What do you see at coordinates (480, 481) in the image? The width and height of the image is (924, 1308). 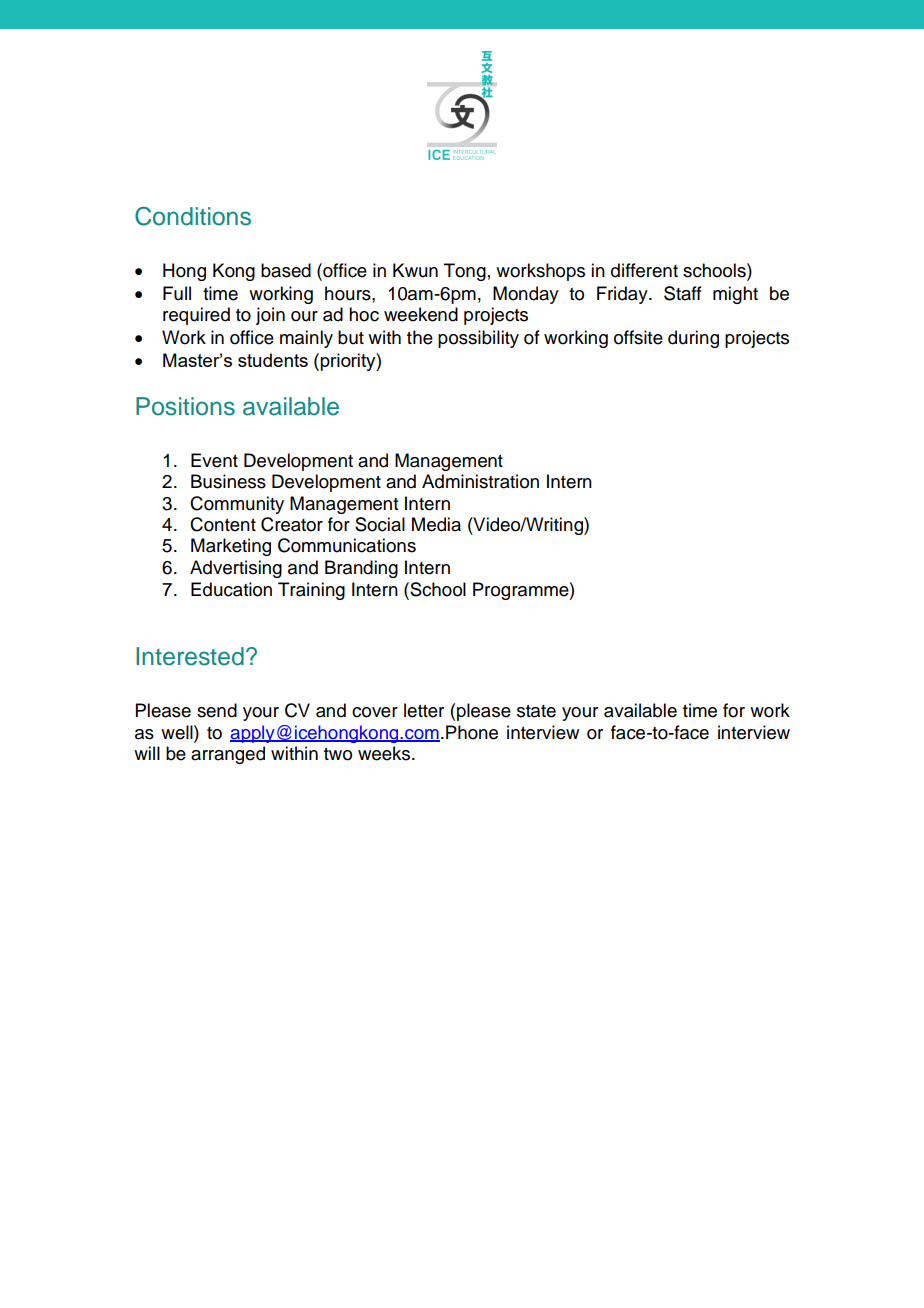 I see `Administration` at bounding box center [480, 481].
